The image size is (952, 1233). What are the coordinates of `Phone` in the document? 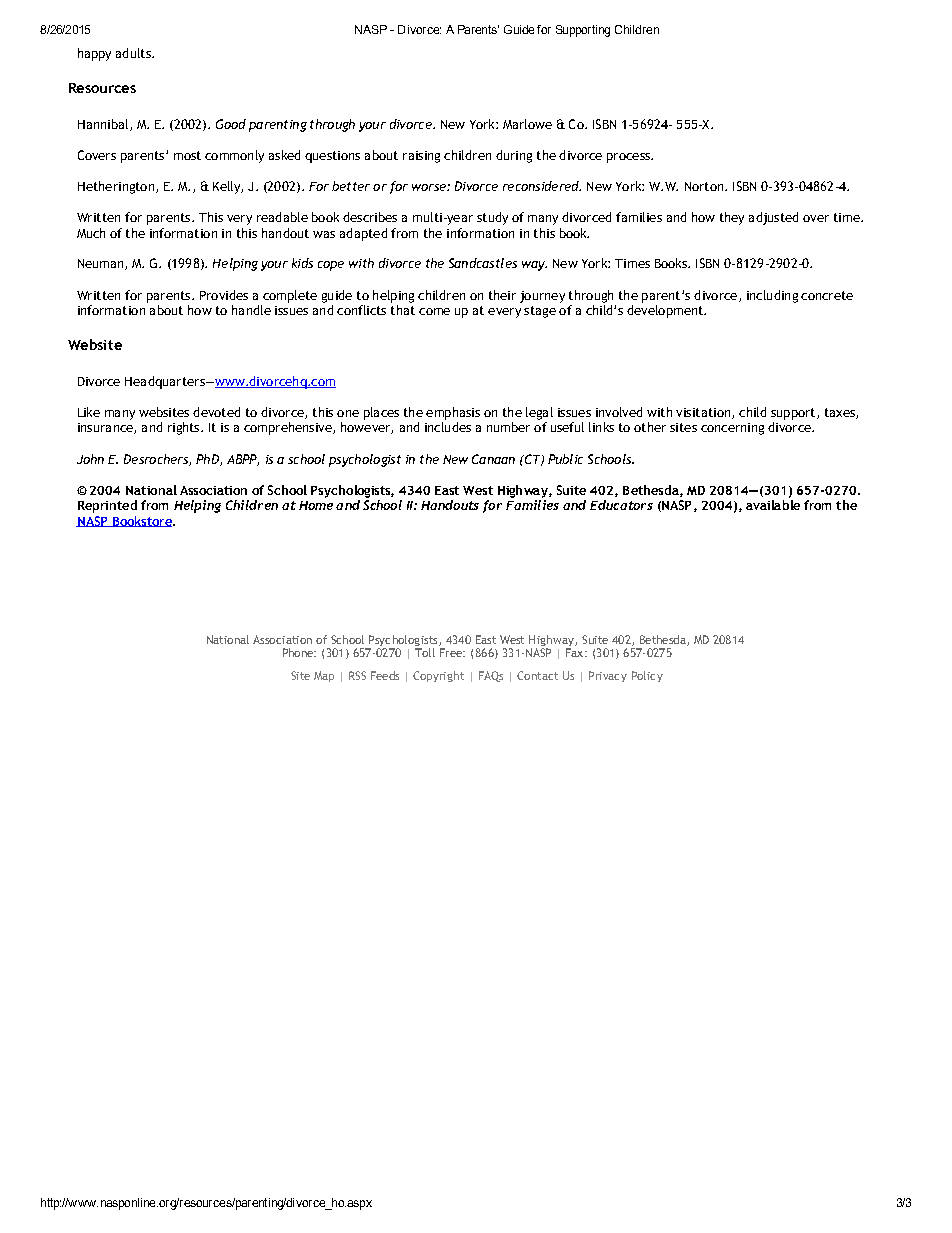 It's located at (299, 652).
